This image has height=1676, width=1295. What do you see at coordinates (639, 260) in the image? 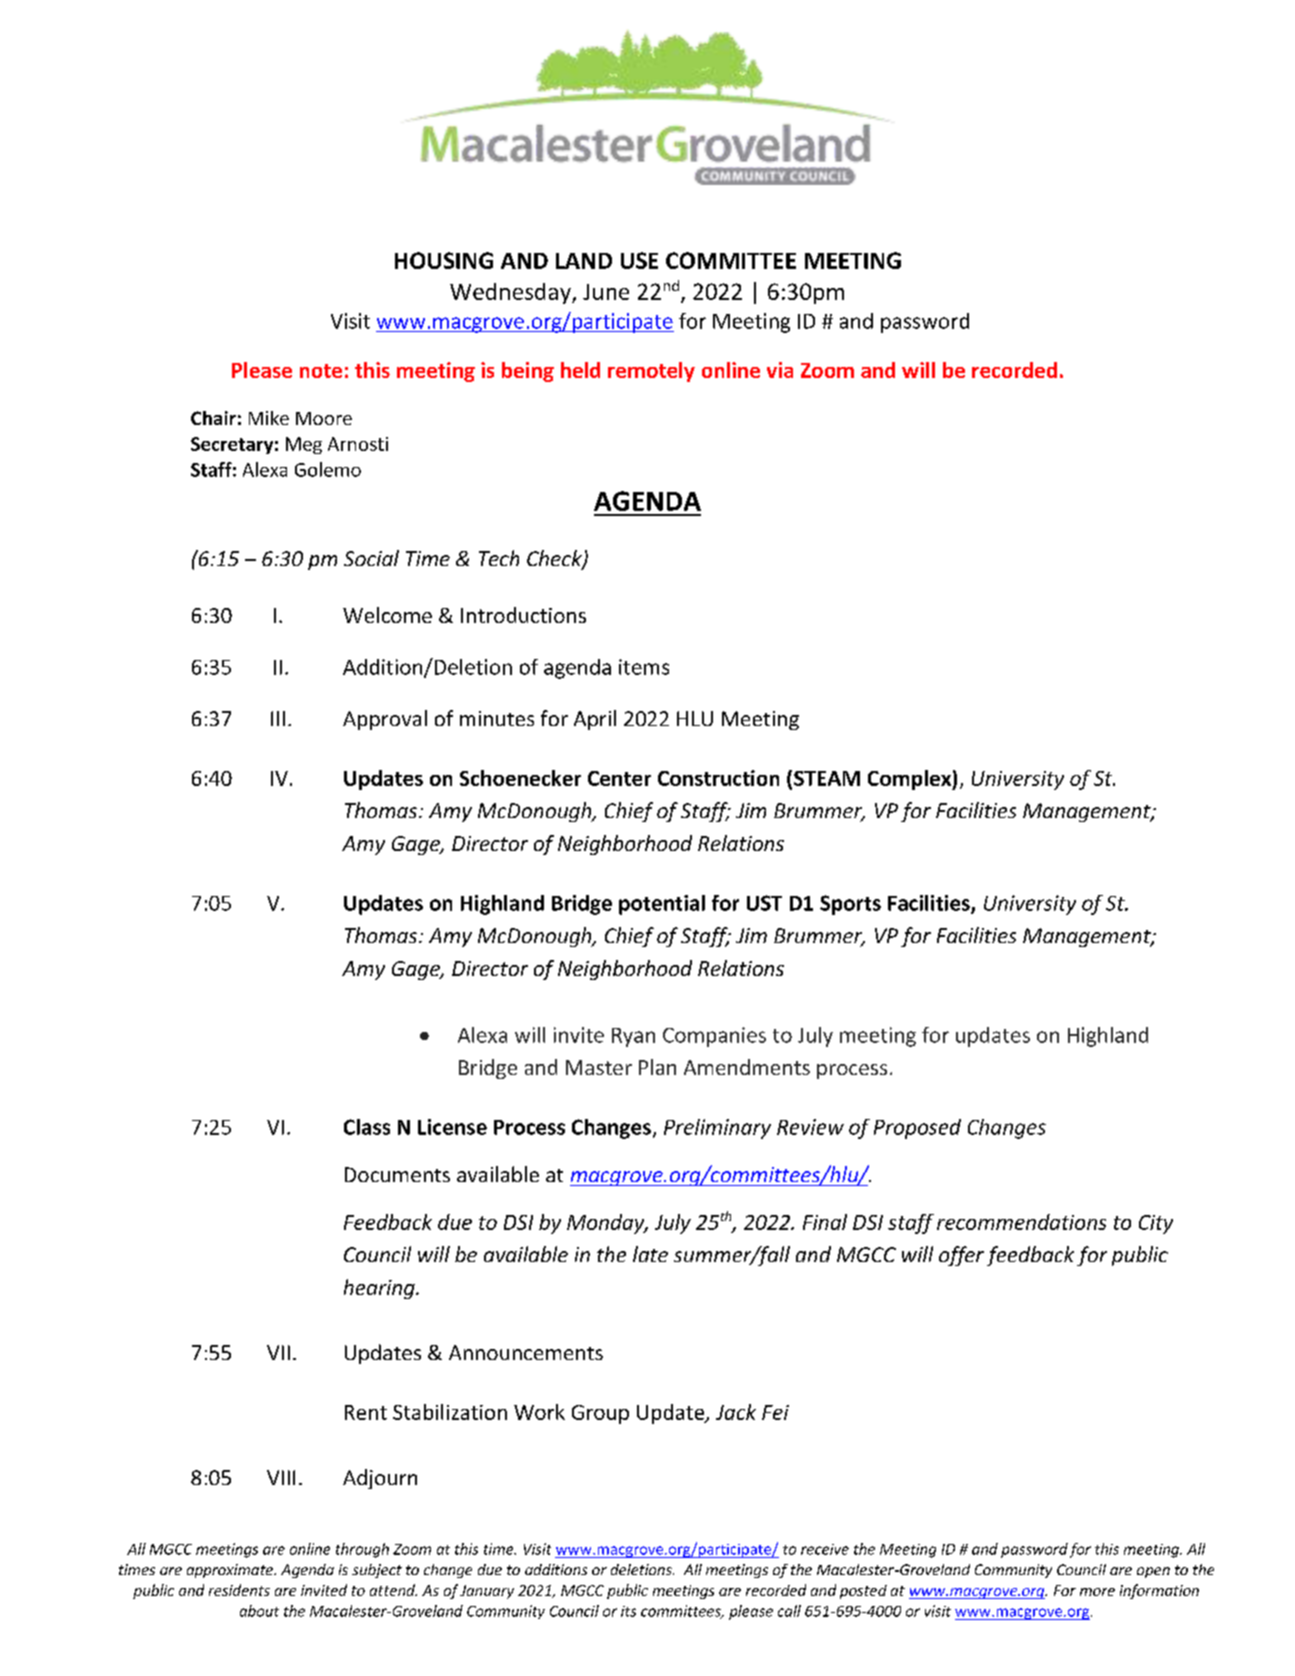
I see `USE` at bounding box center [639, 260].
